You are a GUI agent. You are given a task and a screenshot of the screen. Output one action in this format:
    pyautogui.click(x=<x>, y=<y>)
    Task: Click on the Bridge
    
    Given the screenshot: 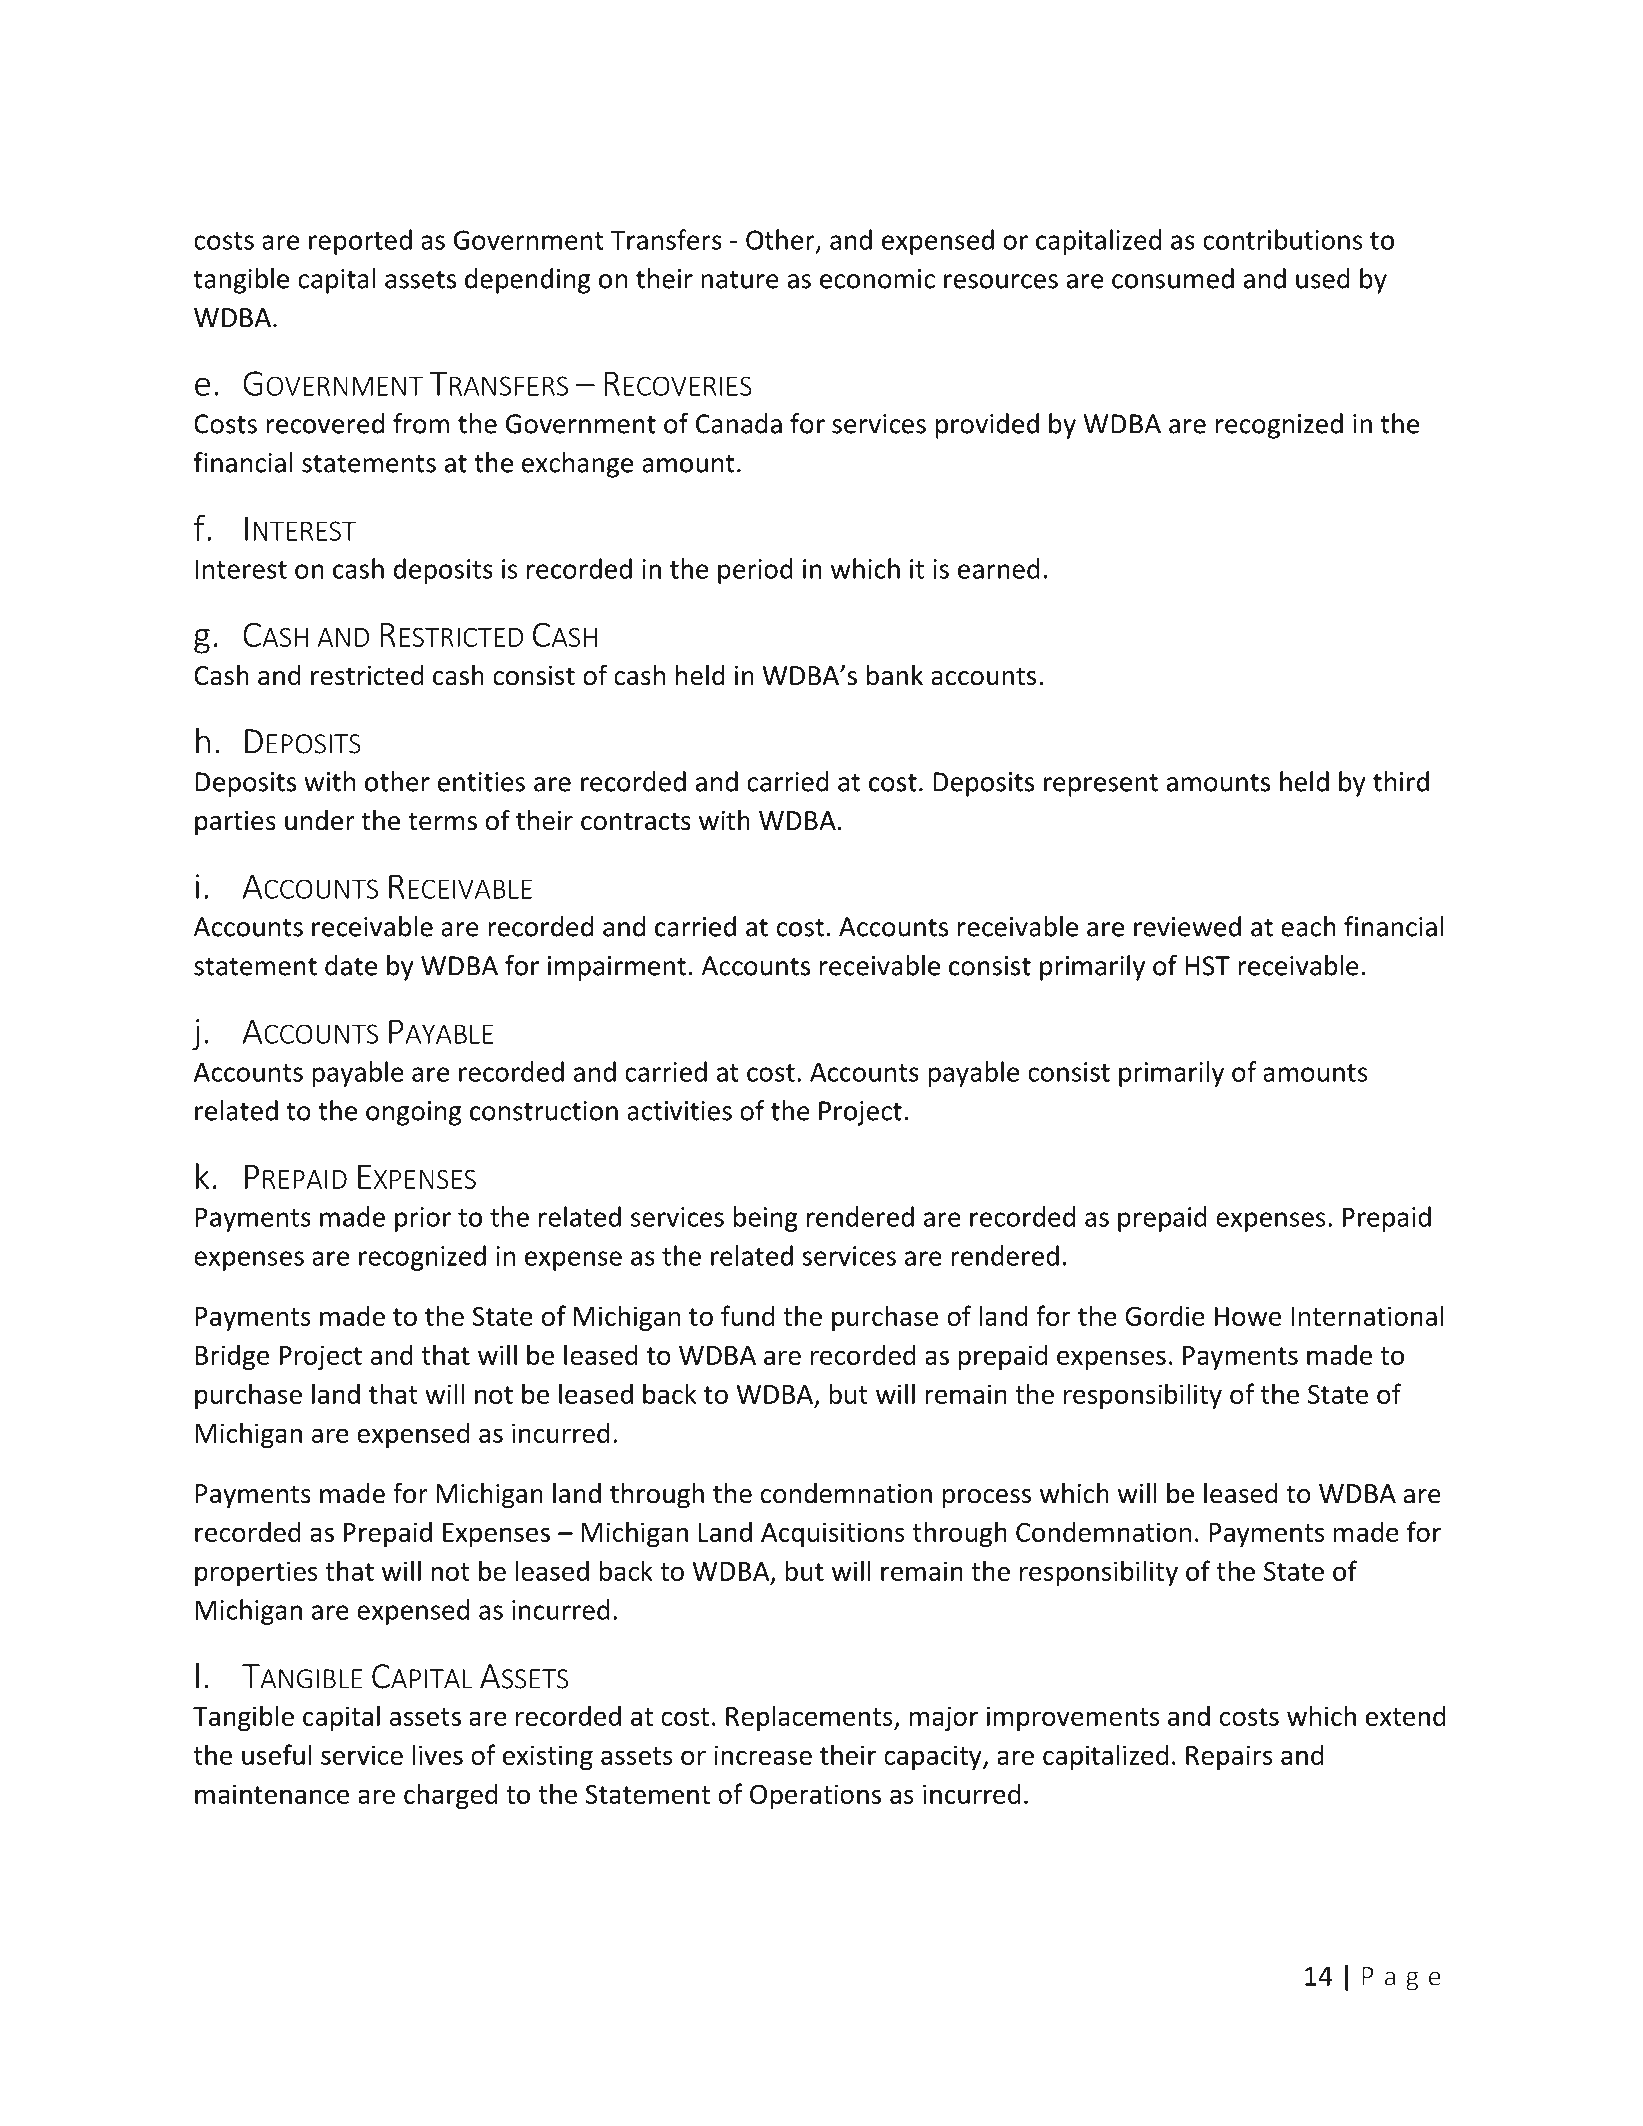 What is the action you would take?
    pyautogui.click(x=232, y=1357)
